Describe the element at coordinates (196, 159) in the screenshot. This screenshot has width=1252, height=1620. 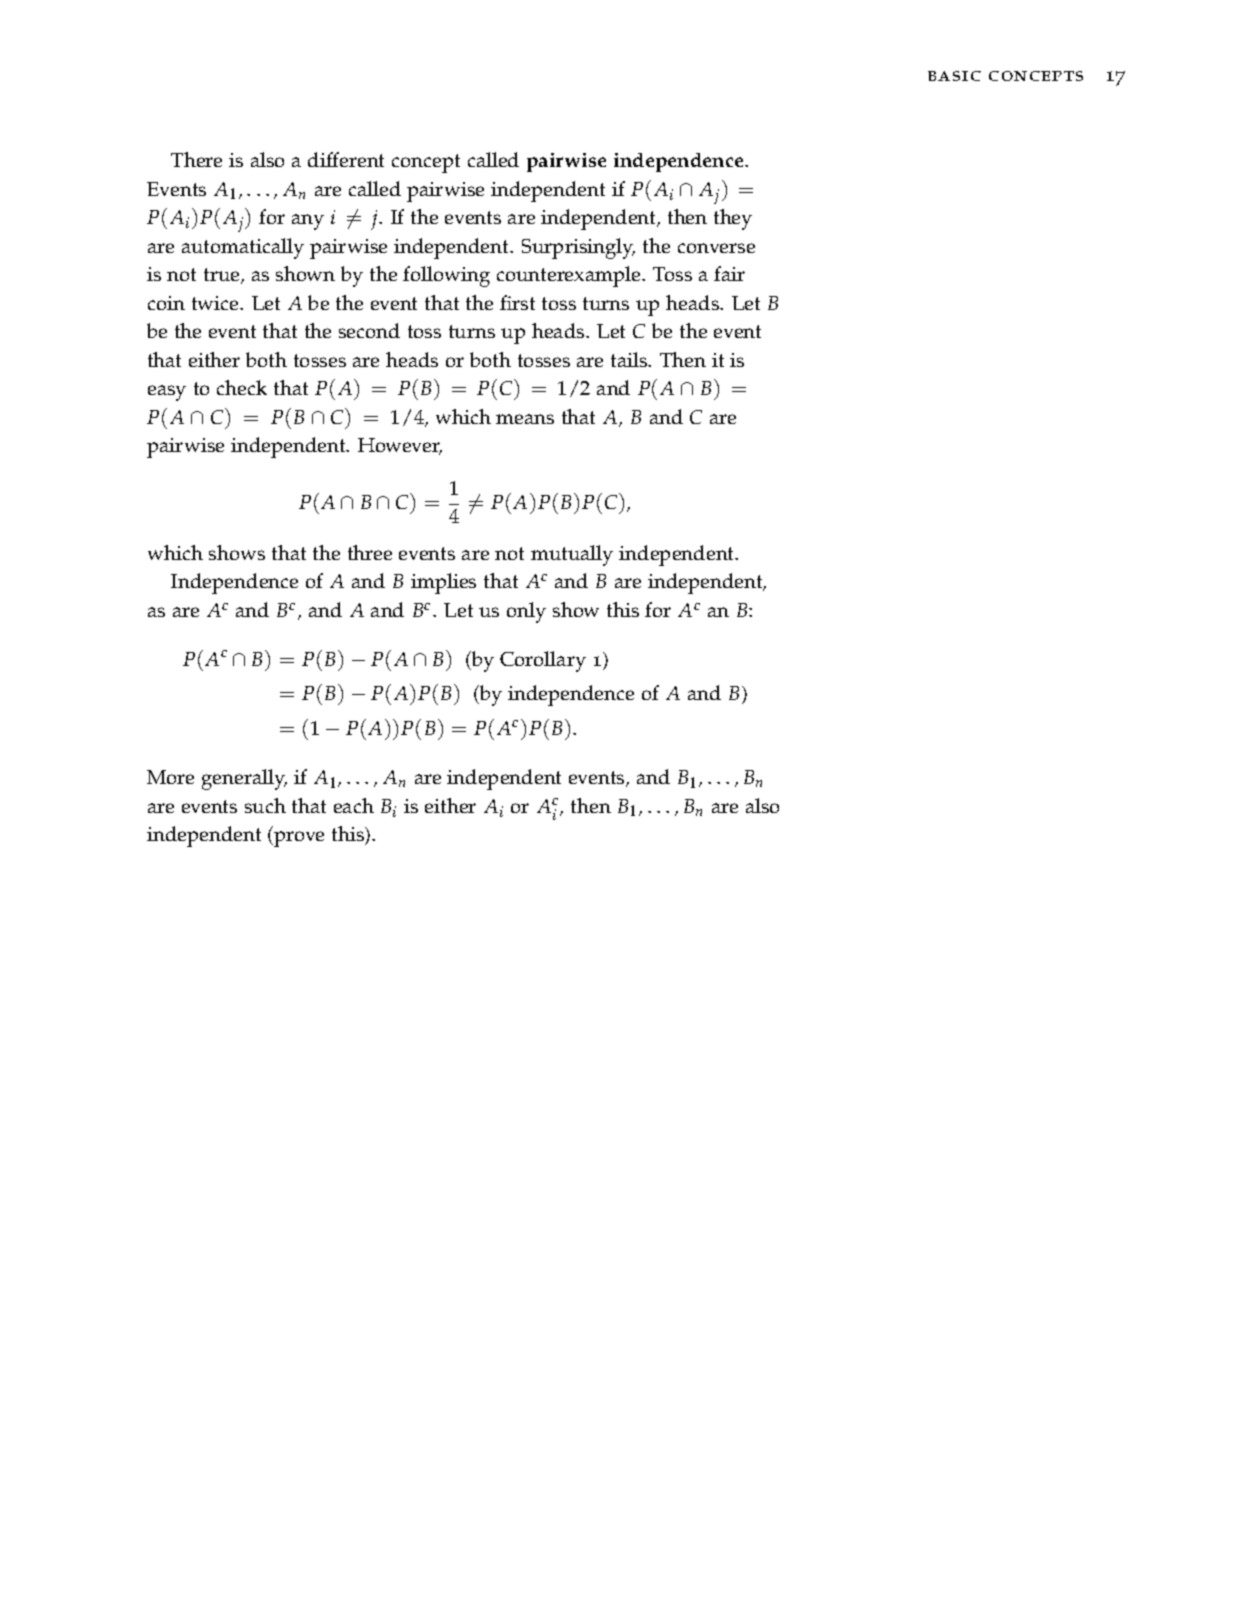
I see `There` at that location.
